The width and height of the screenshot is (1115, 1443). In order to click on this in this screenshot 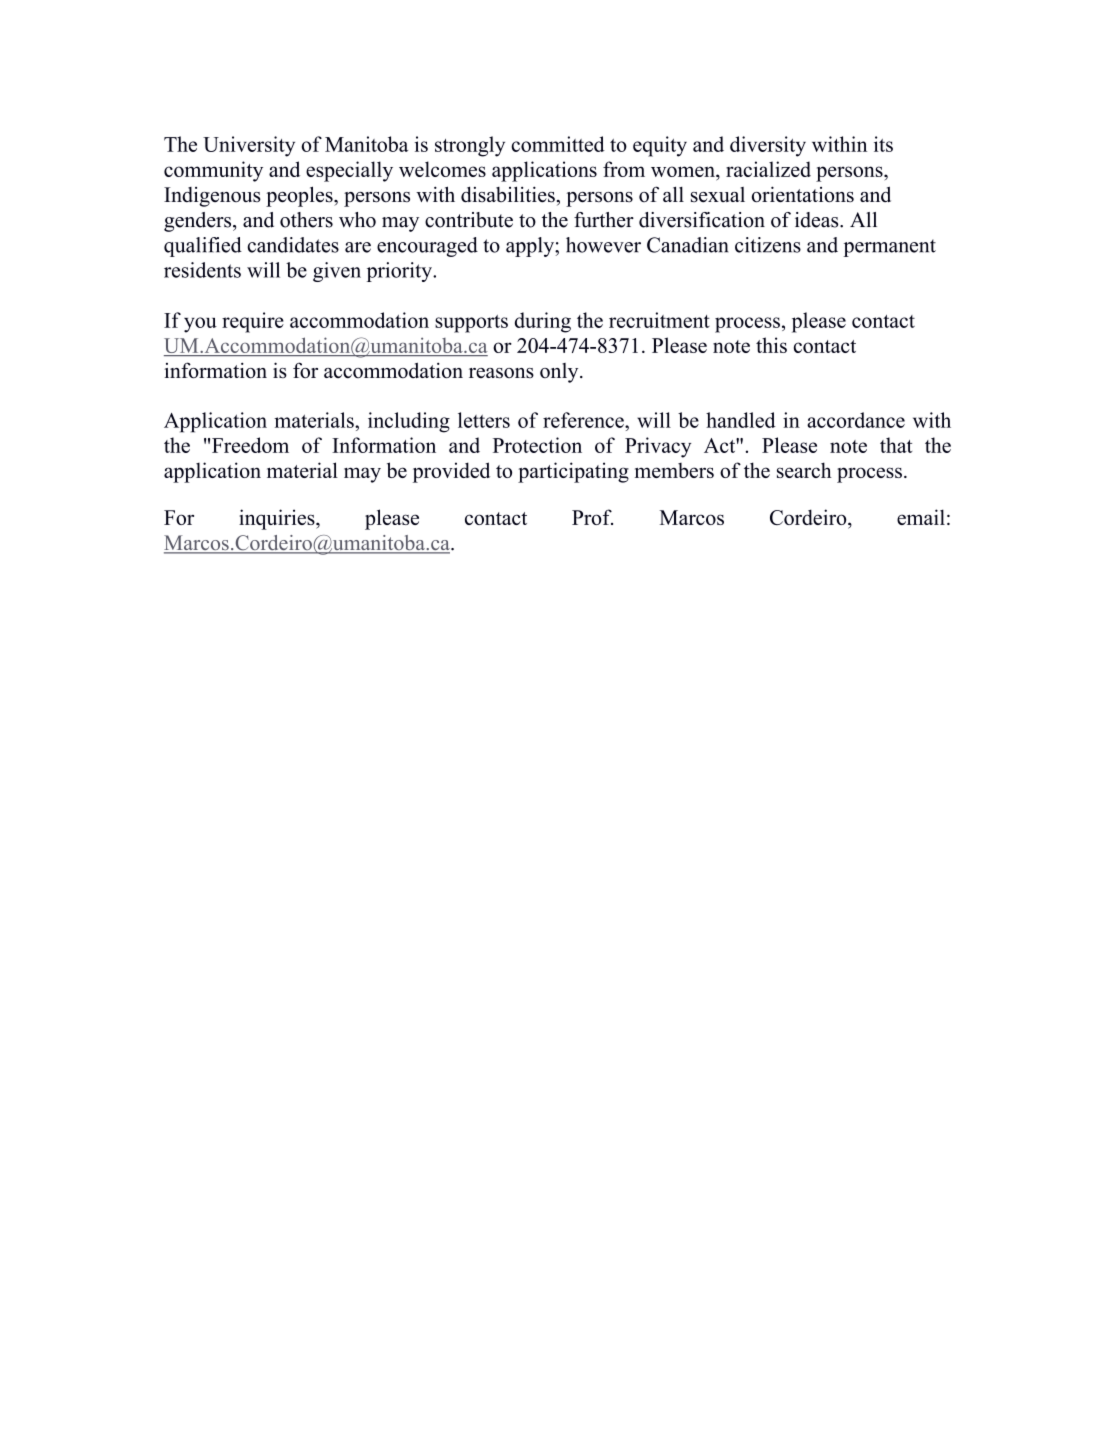, I will do `click(771, 345)`.
